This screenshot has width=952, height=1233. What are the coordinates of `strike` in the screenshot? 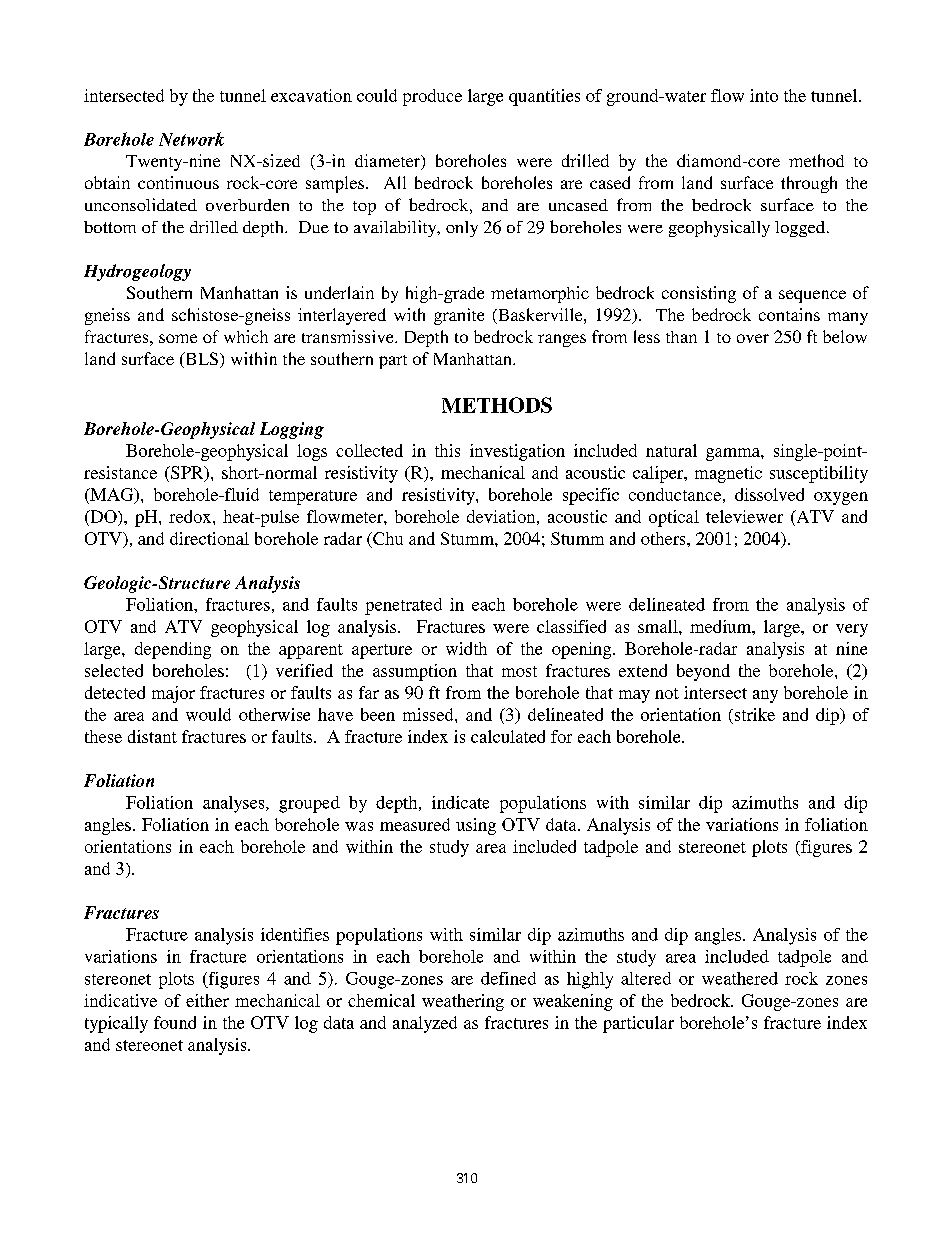 It's located at (753, 714).
